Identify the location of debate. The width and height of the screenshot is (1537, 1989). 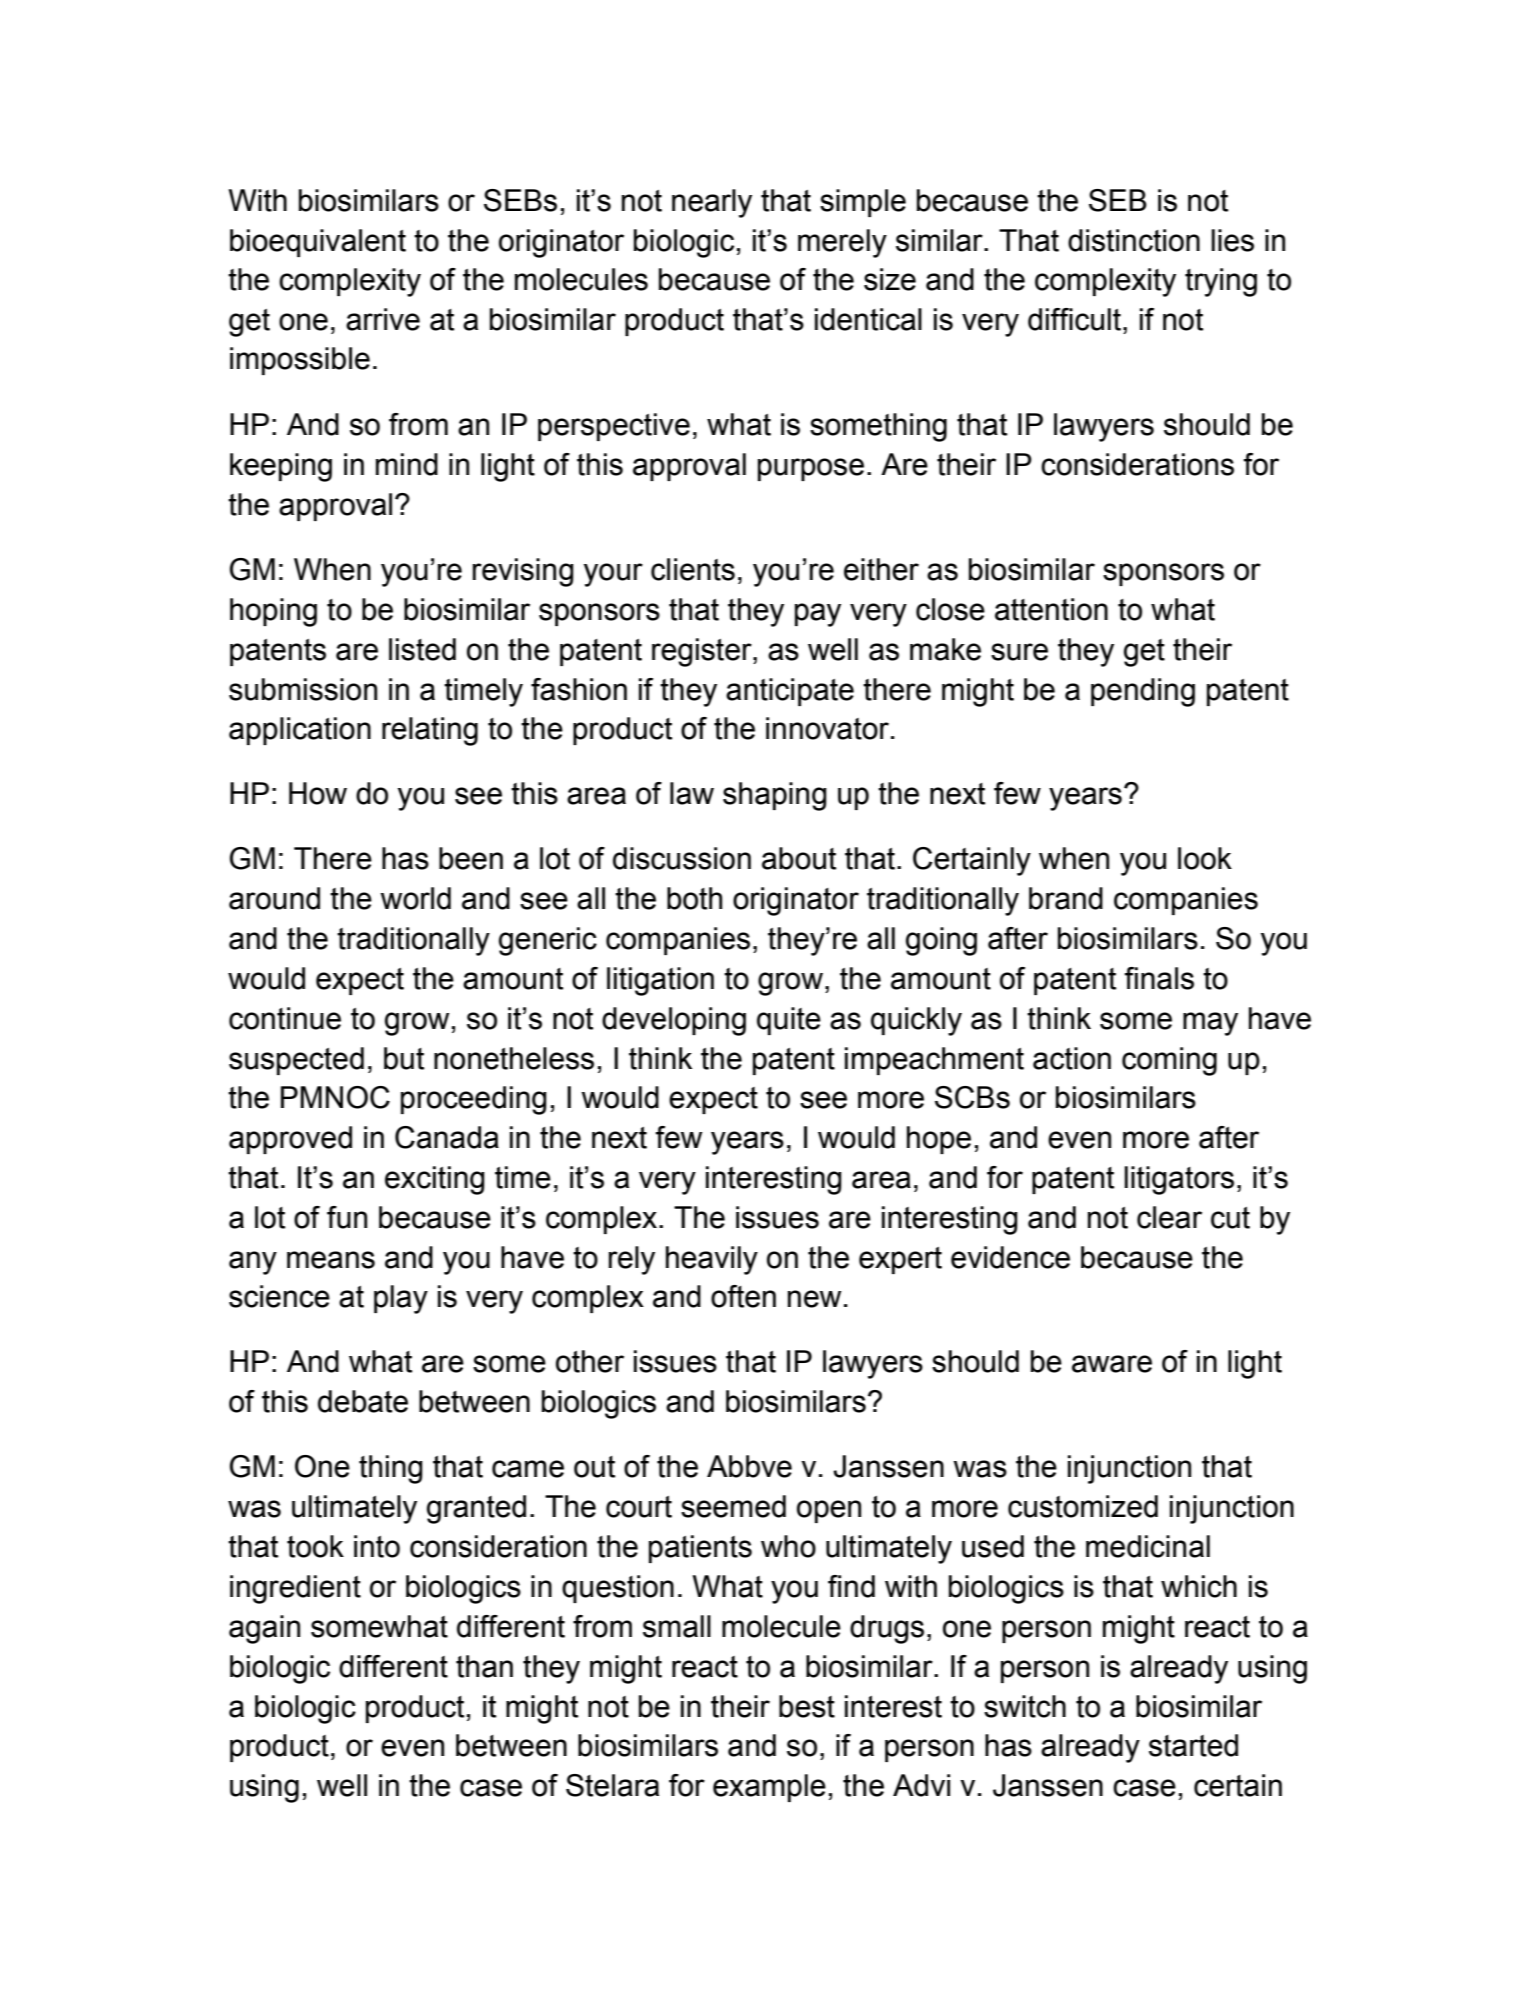
(363, 1401).
